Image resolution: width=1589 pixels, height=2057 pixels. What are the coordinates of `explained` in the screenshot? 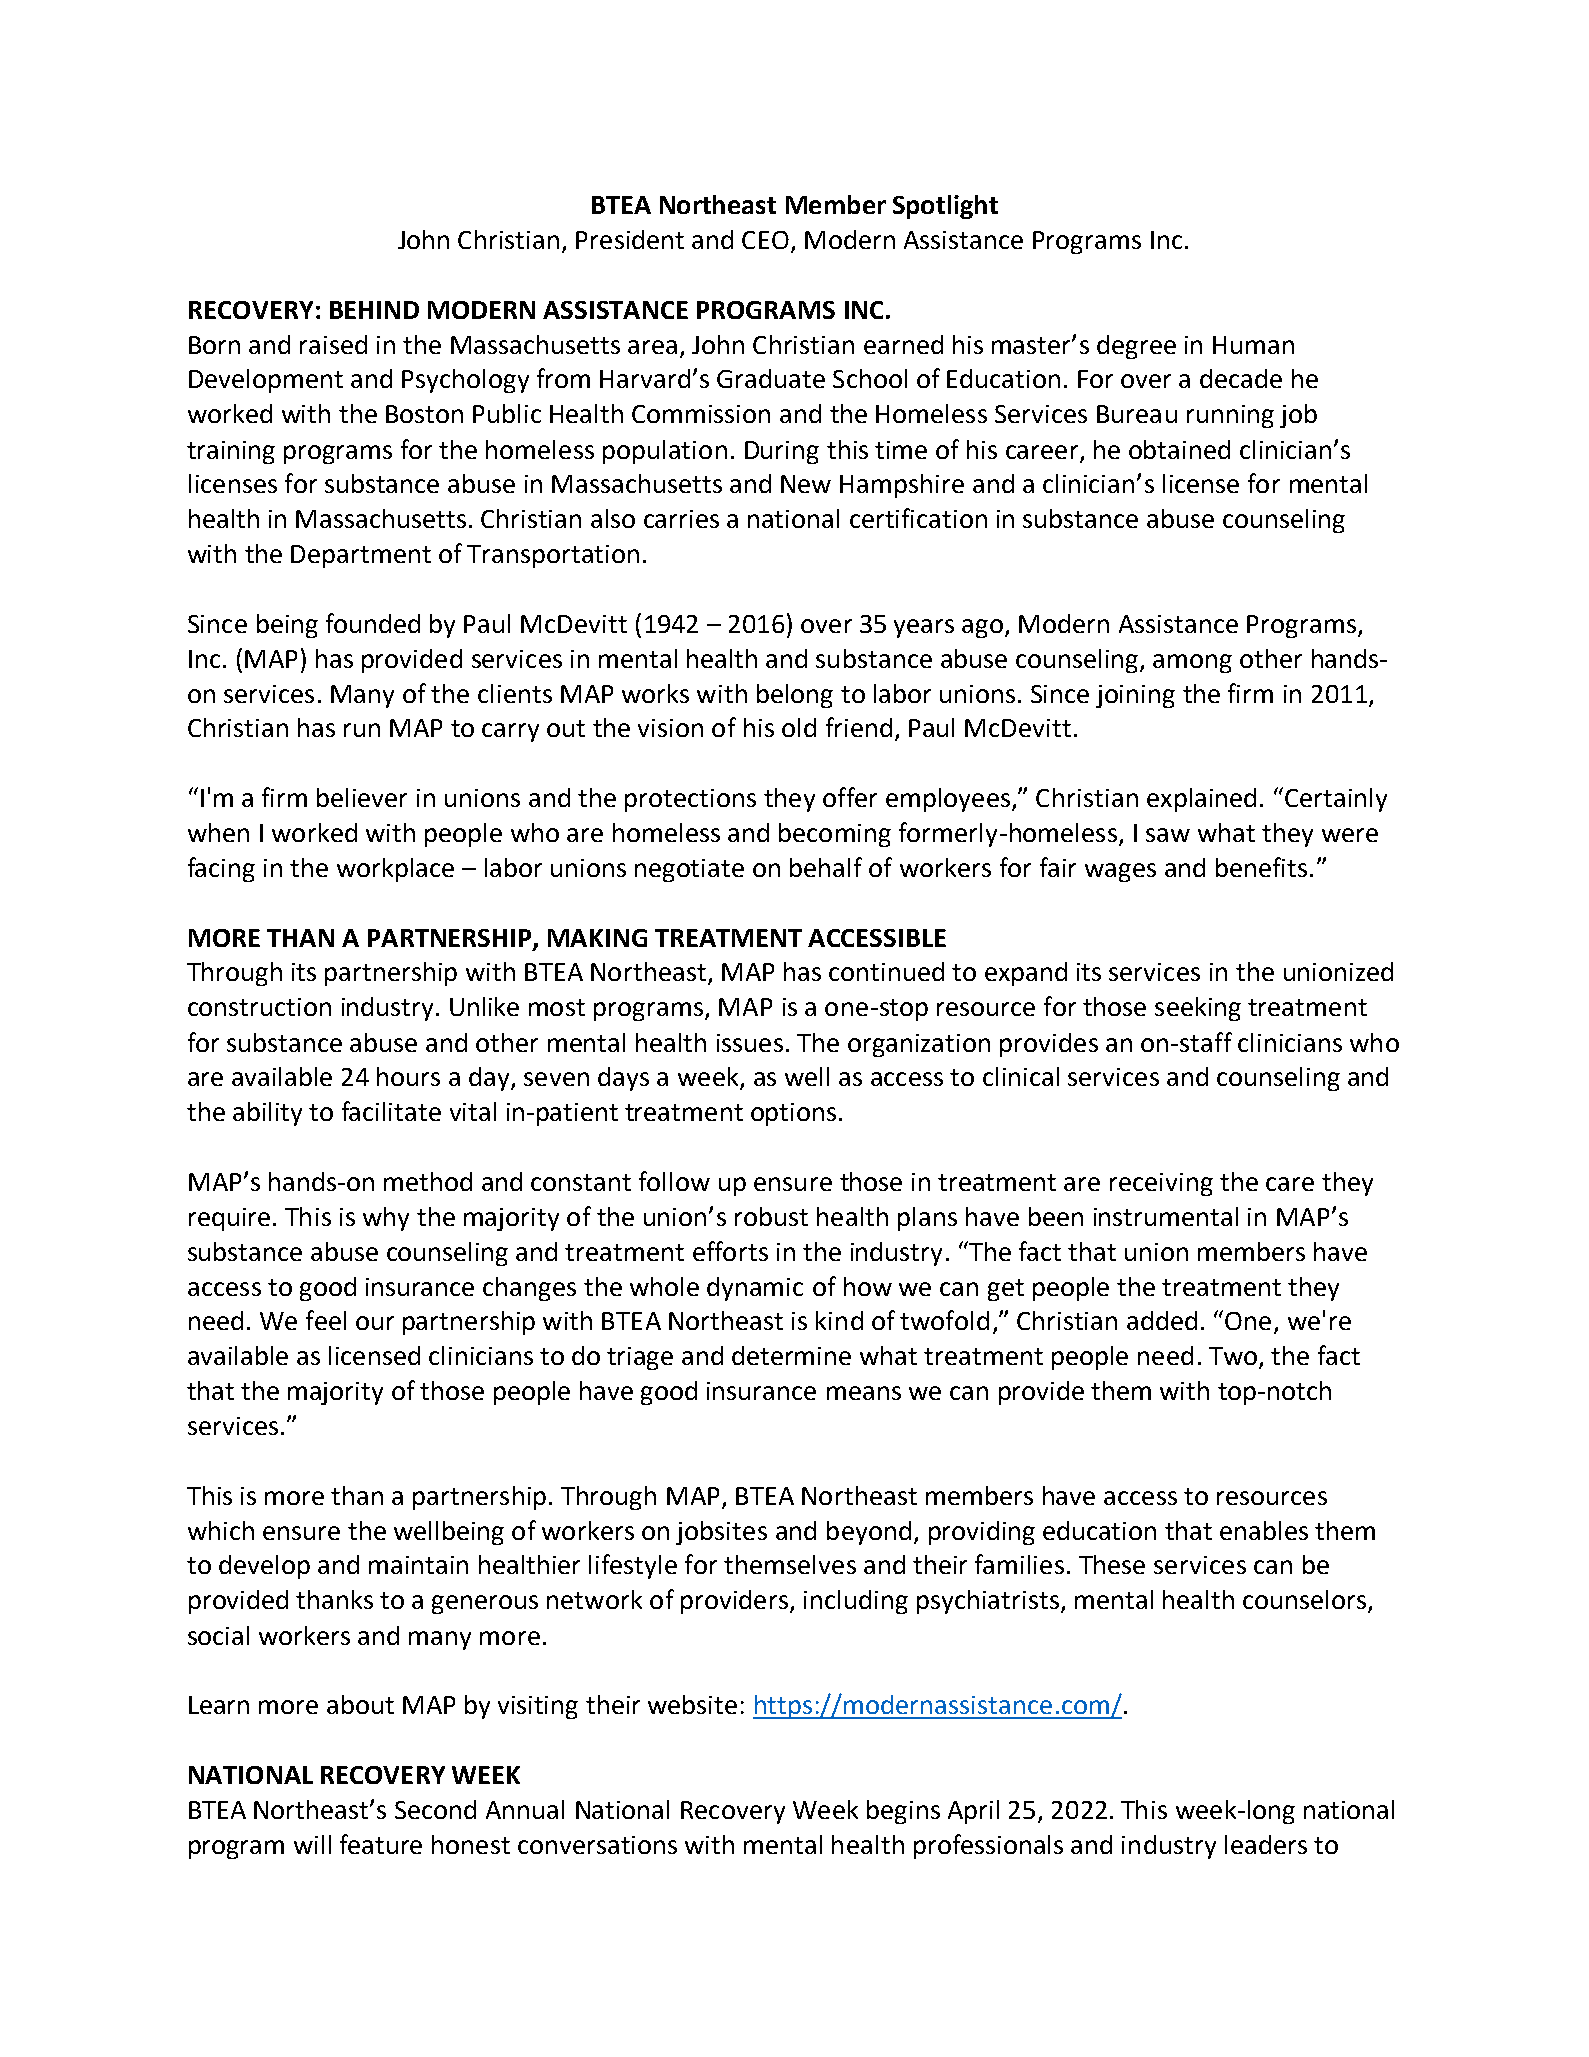 It's located at (1201, 800).
